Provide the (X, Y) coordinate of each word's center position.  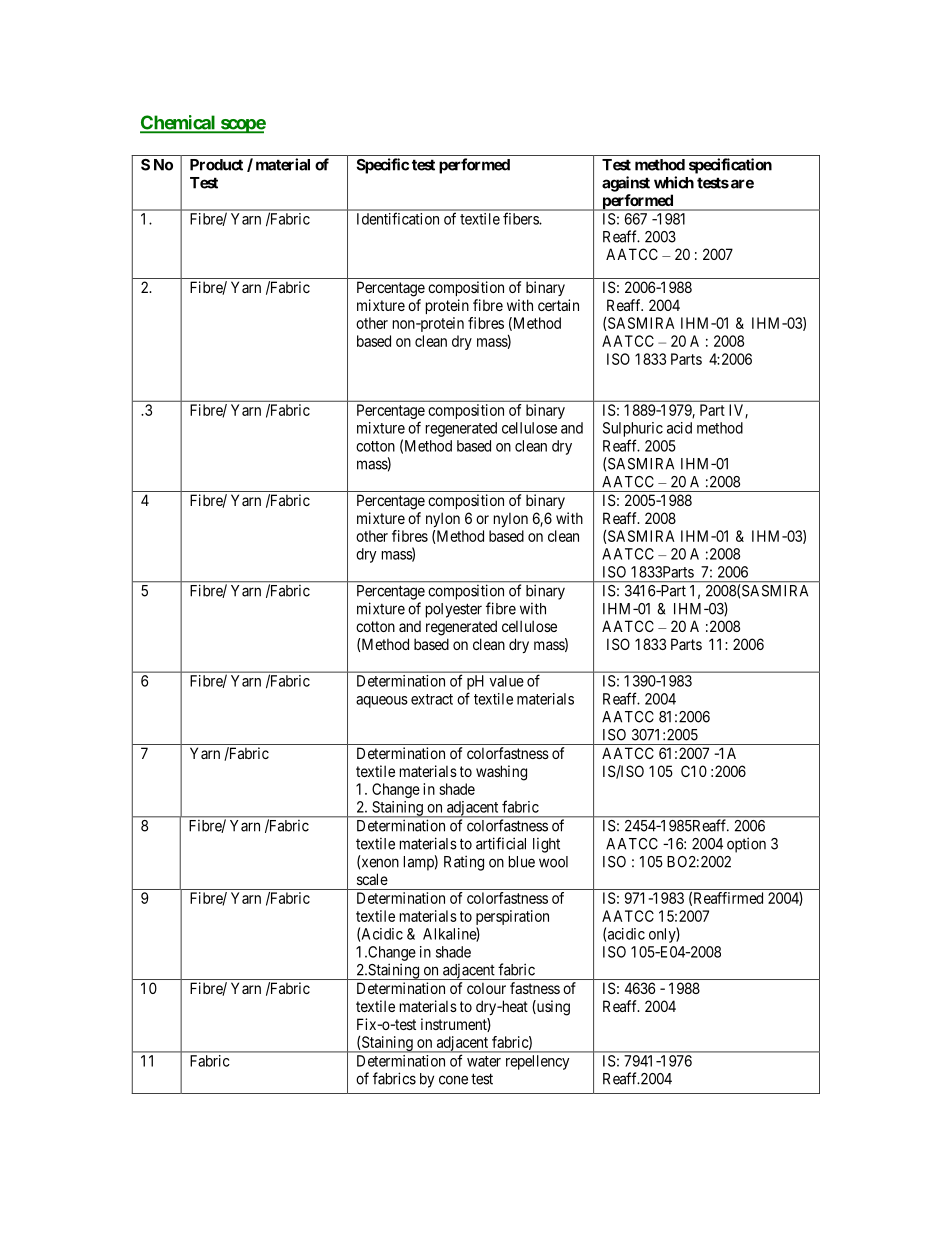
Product (216, 165)
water (484, 1061)
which (674, 182)
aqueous (382, 702)
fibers (521, 219)
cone (453, 1080)
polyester (454, 610)
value (506, 681)
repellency (537, 1062)
